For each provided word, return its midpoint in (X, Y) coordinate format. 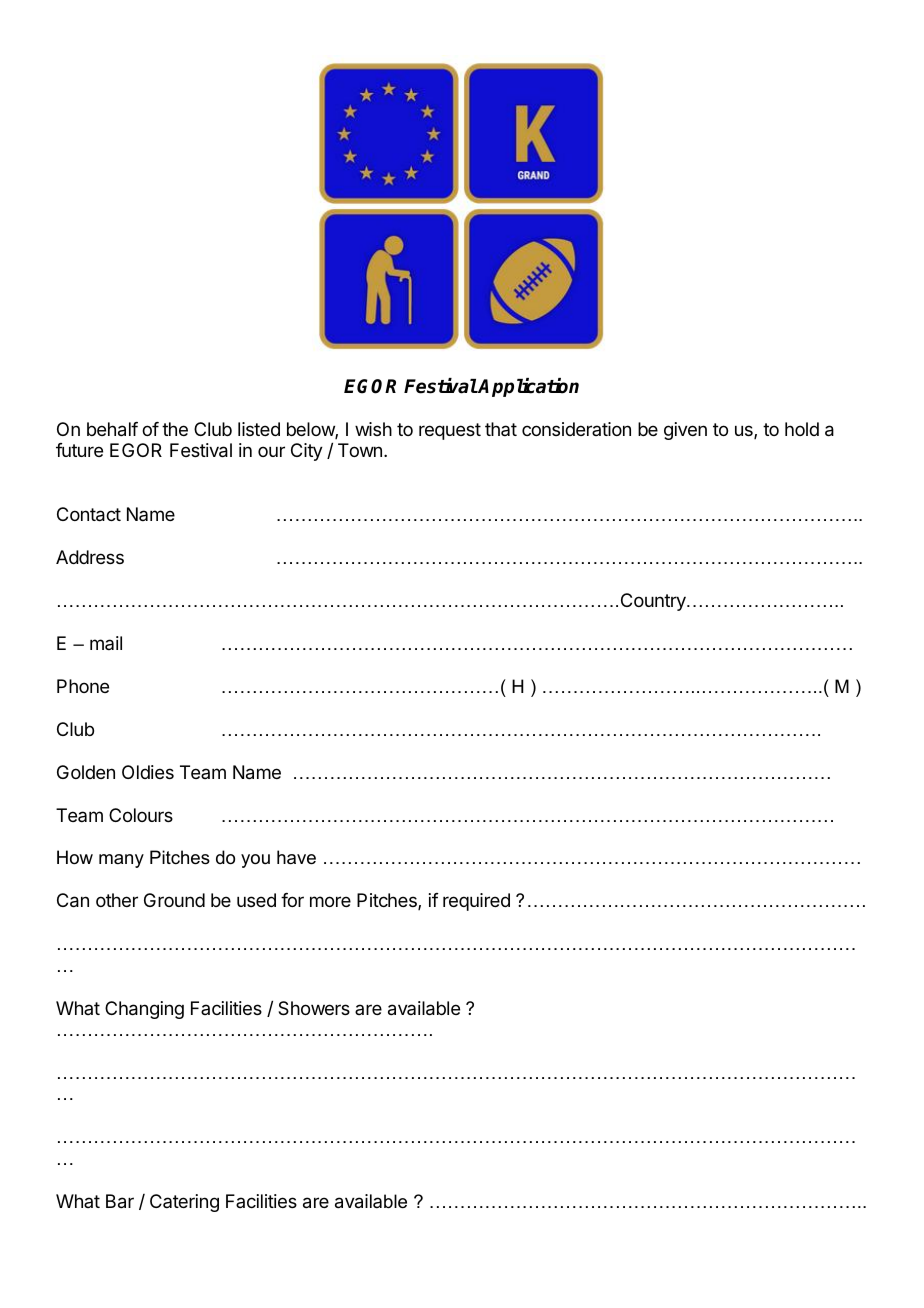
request (450, 431)
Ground (174, 900)
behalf (112, 429)
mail (106, 643)
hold (802, 429)
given (685, 431)
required (476, 902)
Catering (184, 1203)
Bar (120, 1201)
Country (654, 602)
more (330, 901)
